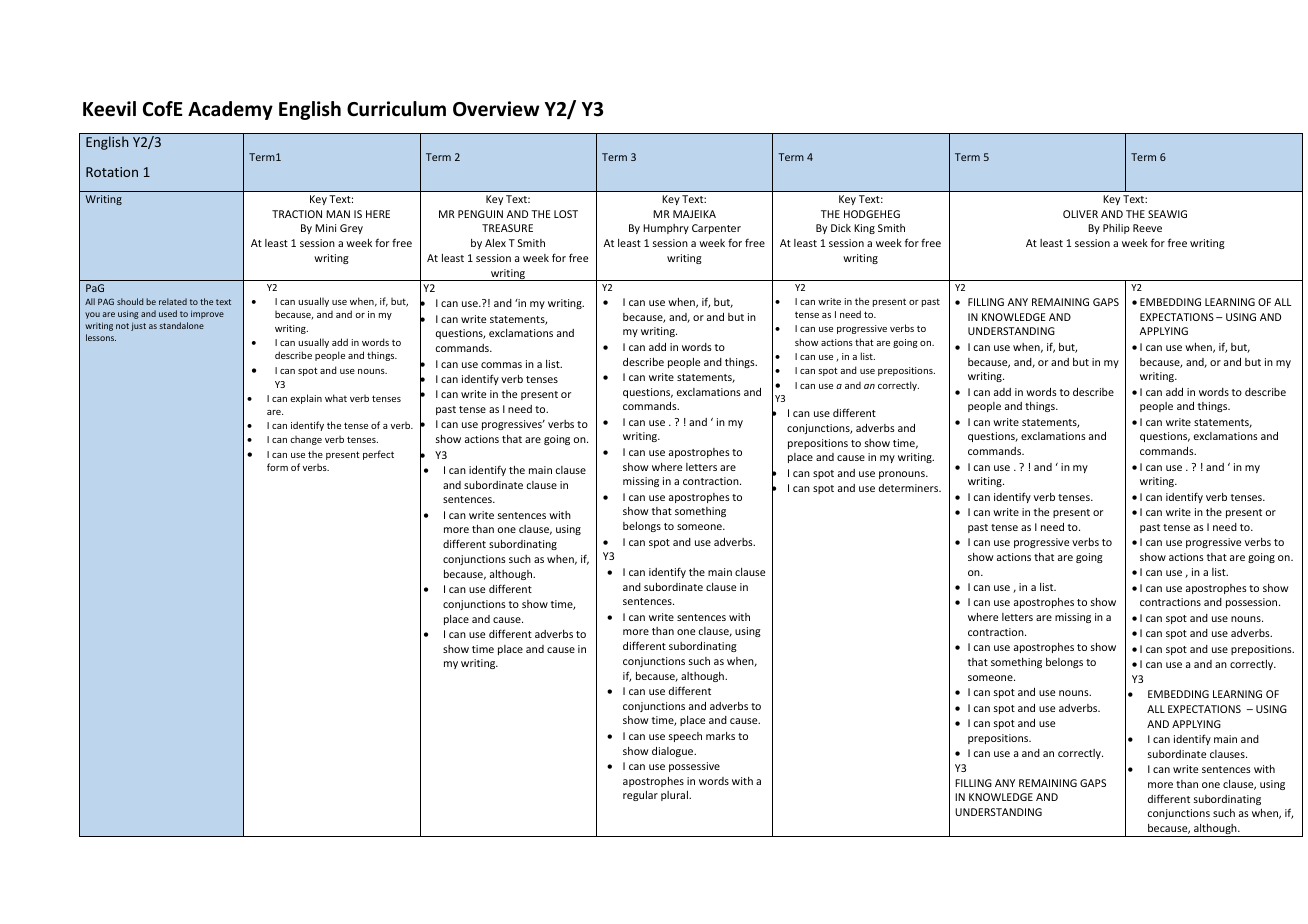  I want to click on Overview, so click(496, 109).
